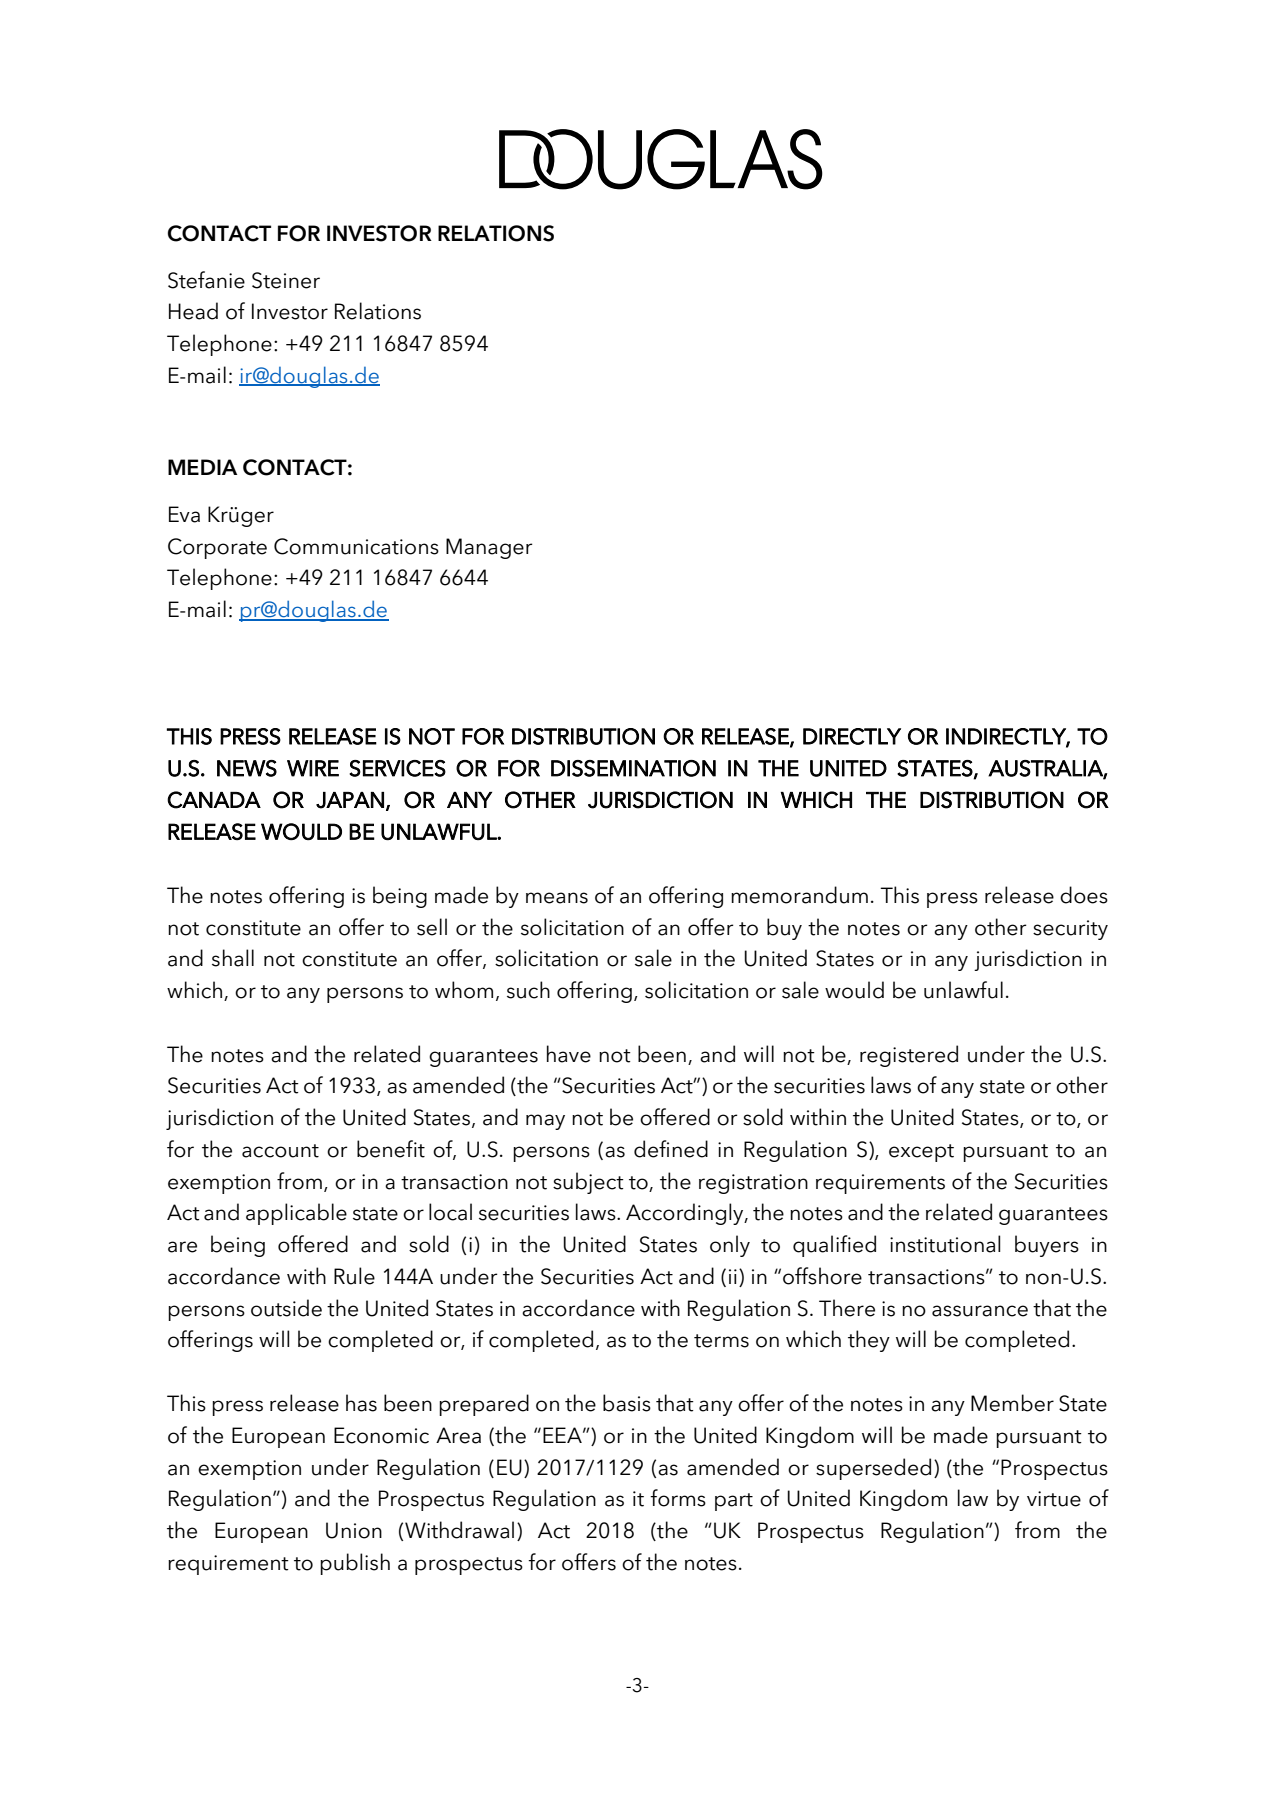 This image has width=1275, height=1803. What do you see at coordinates (1070, 930) in the image?
I see `security` at bounding box center [1070, 930].
